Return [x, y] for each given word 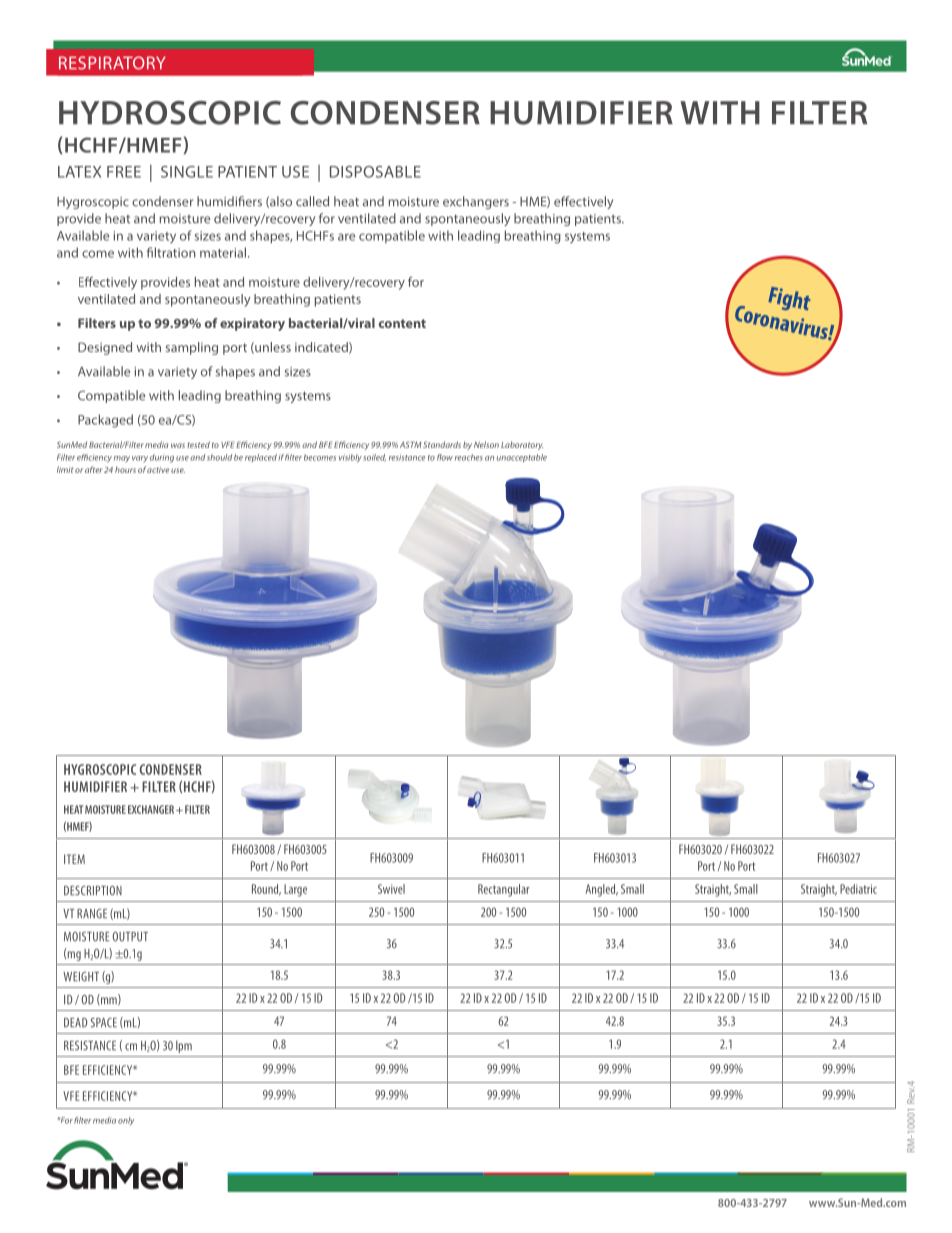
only [126, 1121]
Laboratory [522, 445]
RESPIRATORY [112, 63]
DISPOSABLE [375, 172]
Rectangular [504, 890]
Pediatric [858, 889]
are [346, 237]
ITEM [74, 859]
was [178, 445]
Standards [442, 444]
